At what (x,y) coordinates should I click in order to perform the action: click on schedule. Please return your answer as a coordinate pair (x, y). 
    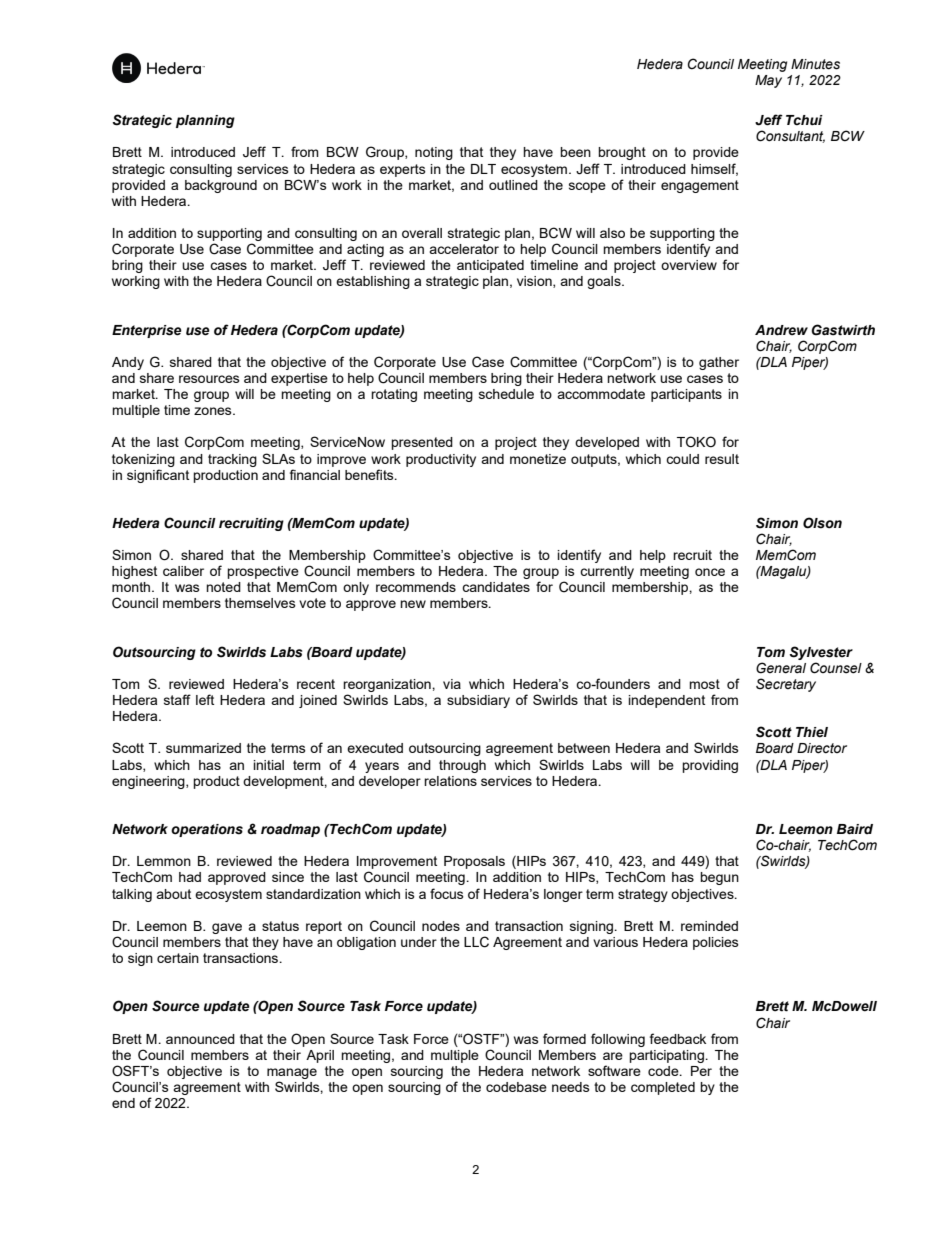
    Looking at the image, I should click on (506, 394).
